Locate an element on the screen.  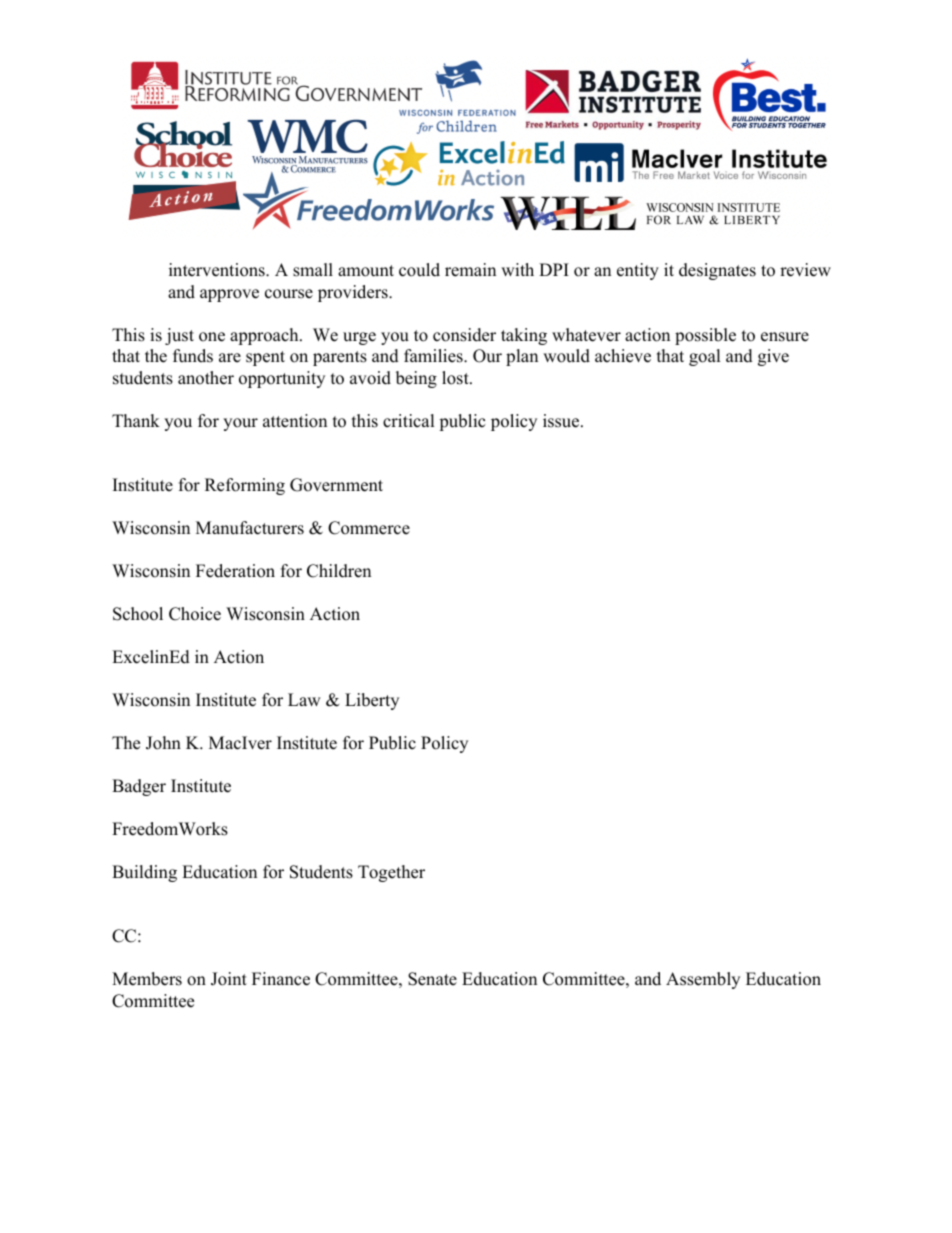
approve is located at coordinates (229, 295).
